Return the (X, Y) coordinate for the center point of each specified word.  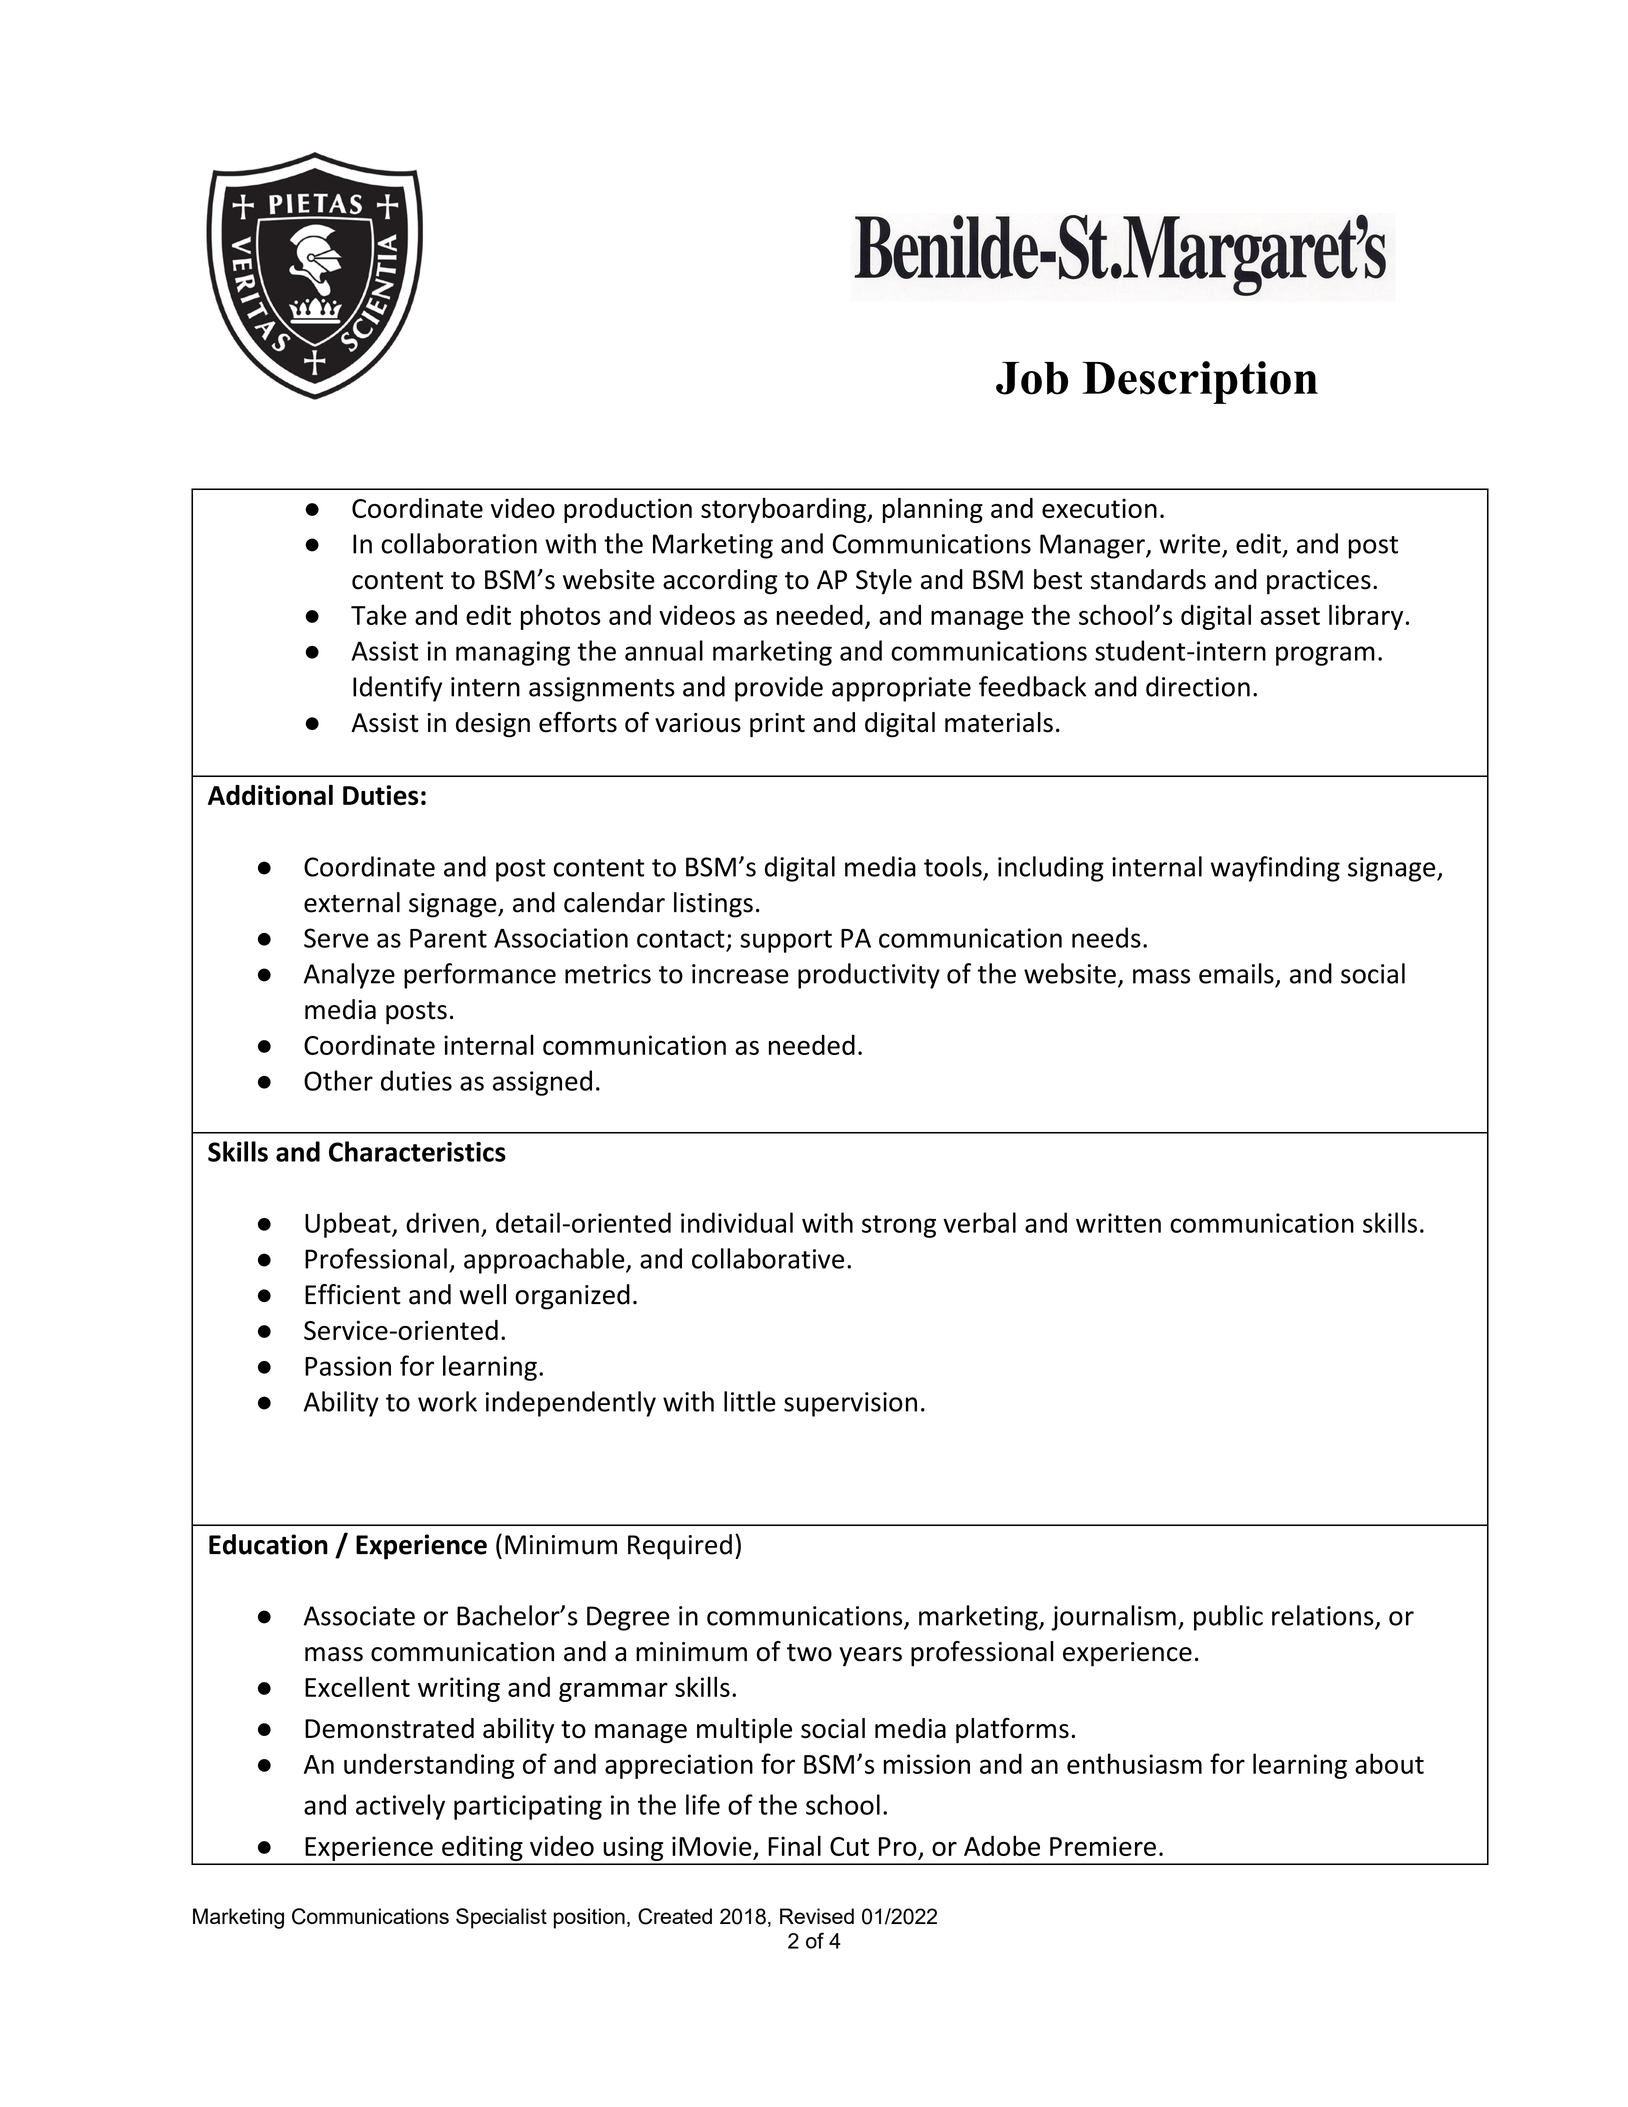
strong (899, 1226)
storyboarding (784, 510)
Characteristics (417, 1151)
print (777, 725)
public (1228, 1618)
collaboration (459, 543)
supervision (850, 1404)
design (493, 725)
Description (1200, 382)
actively (400, 1807)
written (1118, 1223)
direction (1198, 686)
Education (268, 1544)
